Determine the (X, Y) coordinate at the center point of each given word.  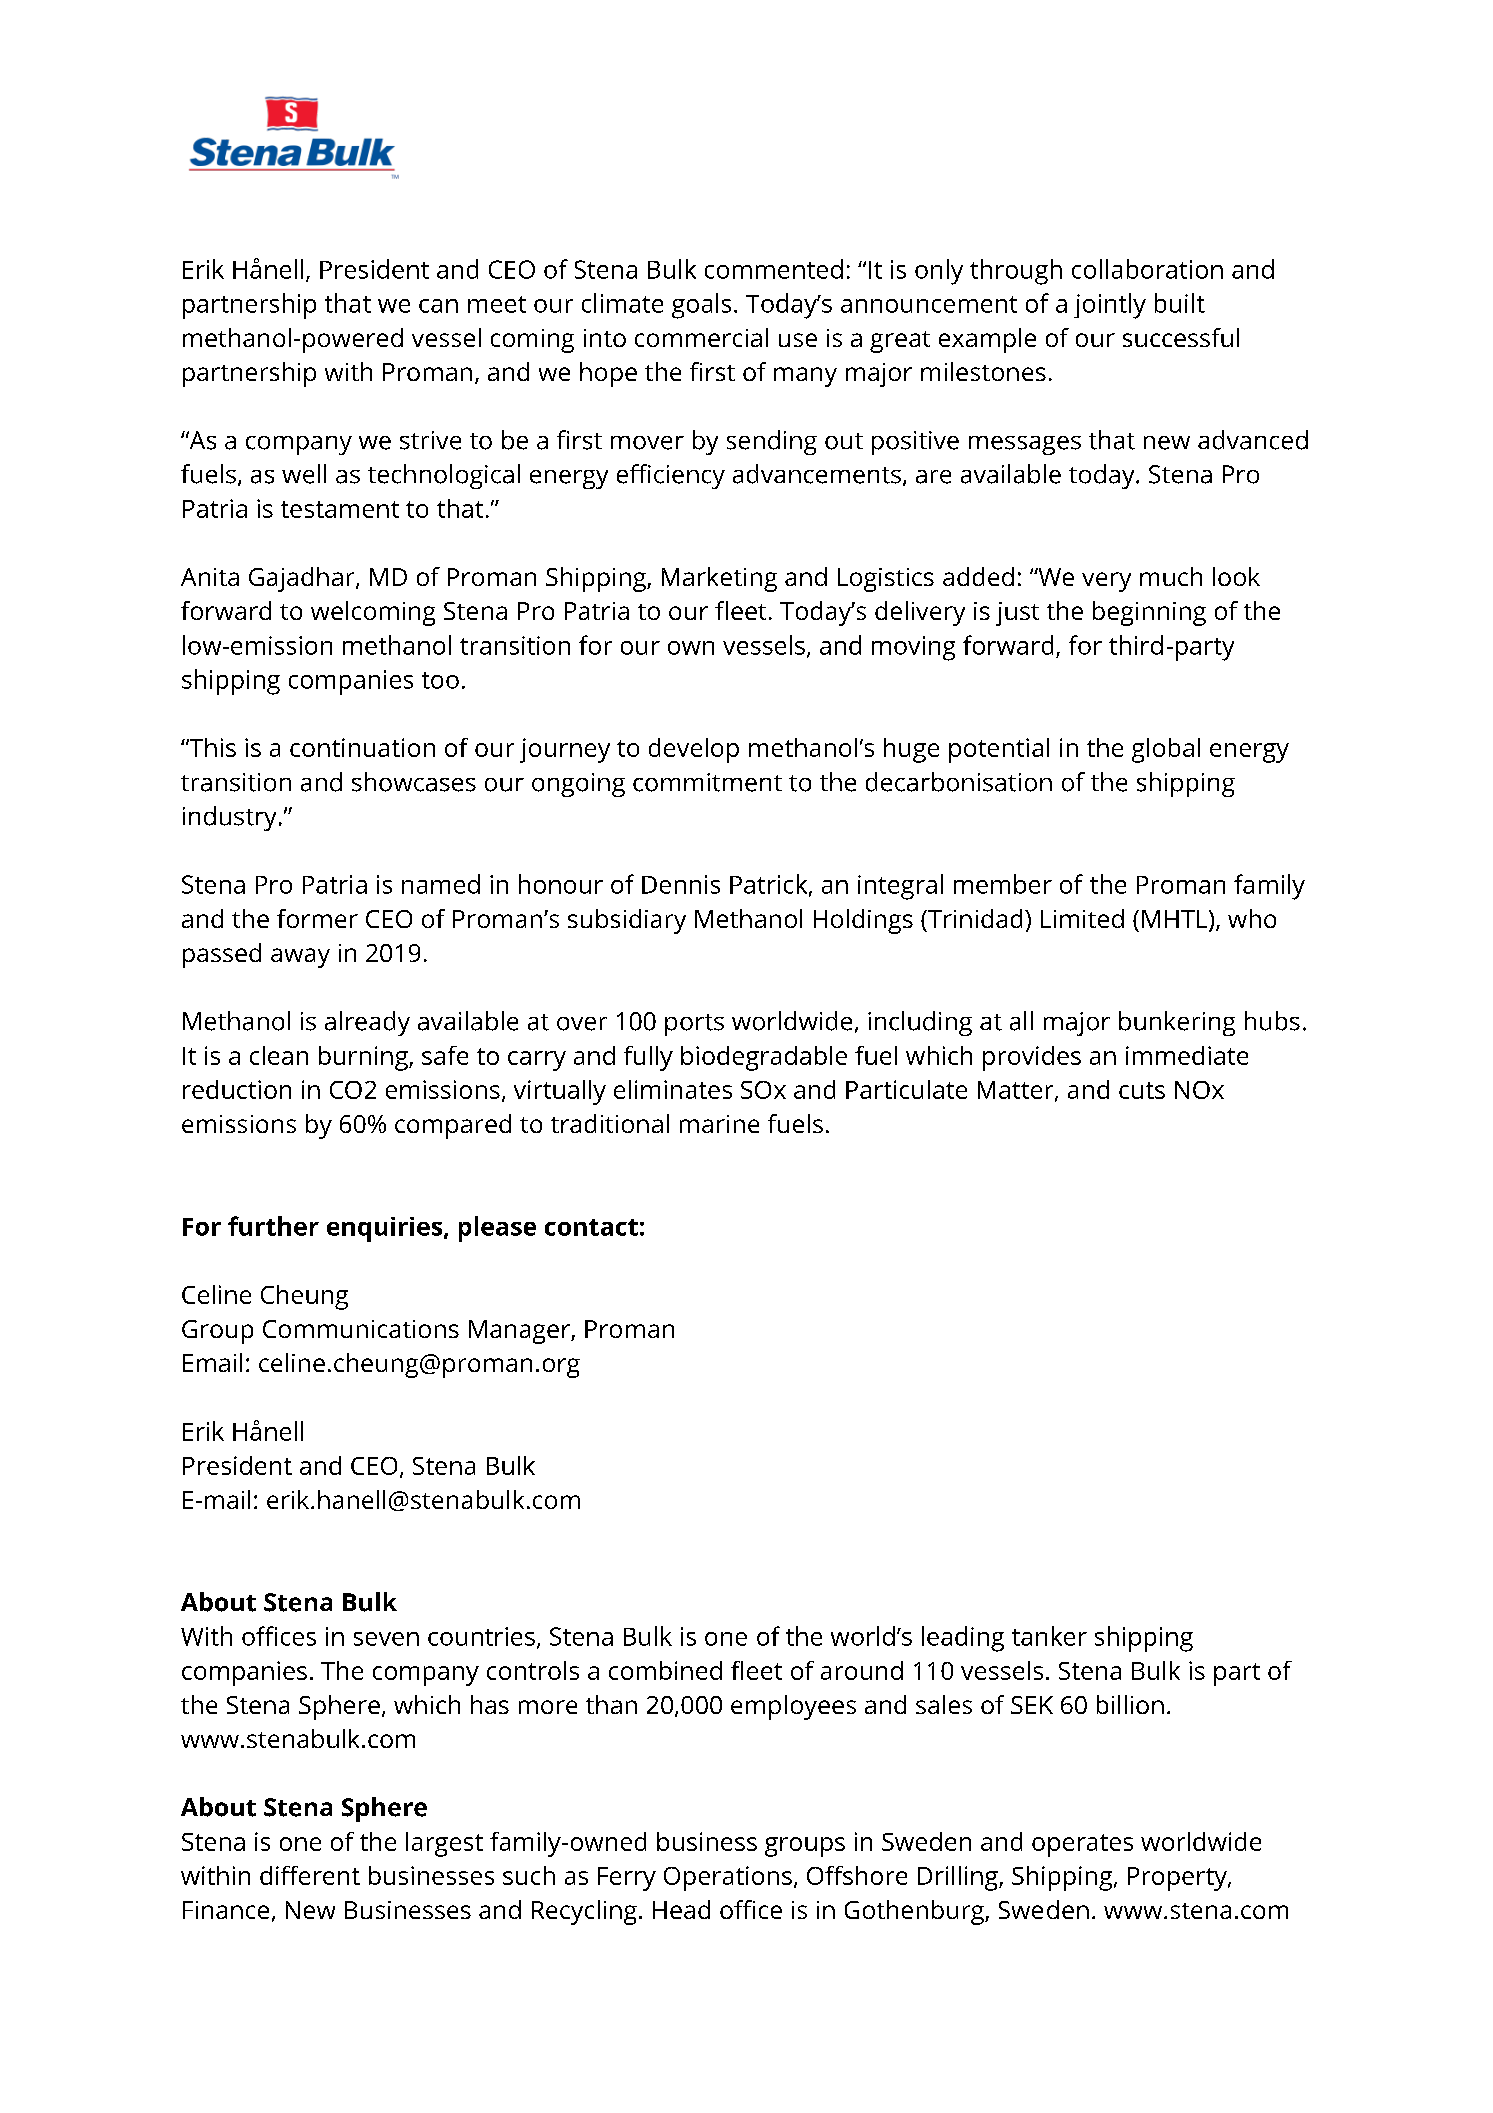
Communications (361, 1329)
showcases (414, 782)
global (1166, 750)
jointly (1110, 306)
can (438, 306)
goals (701, 306)
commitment (707, 782)
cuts (1142, 1090)
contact (591, 1227)
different (310, 1875)
